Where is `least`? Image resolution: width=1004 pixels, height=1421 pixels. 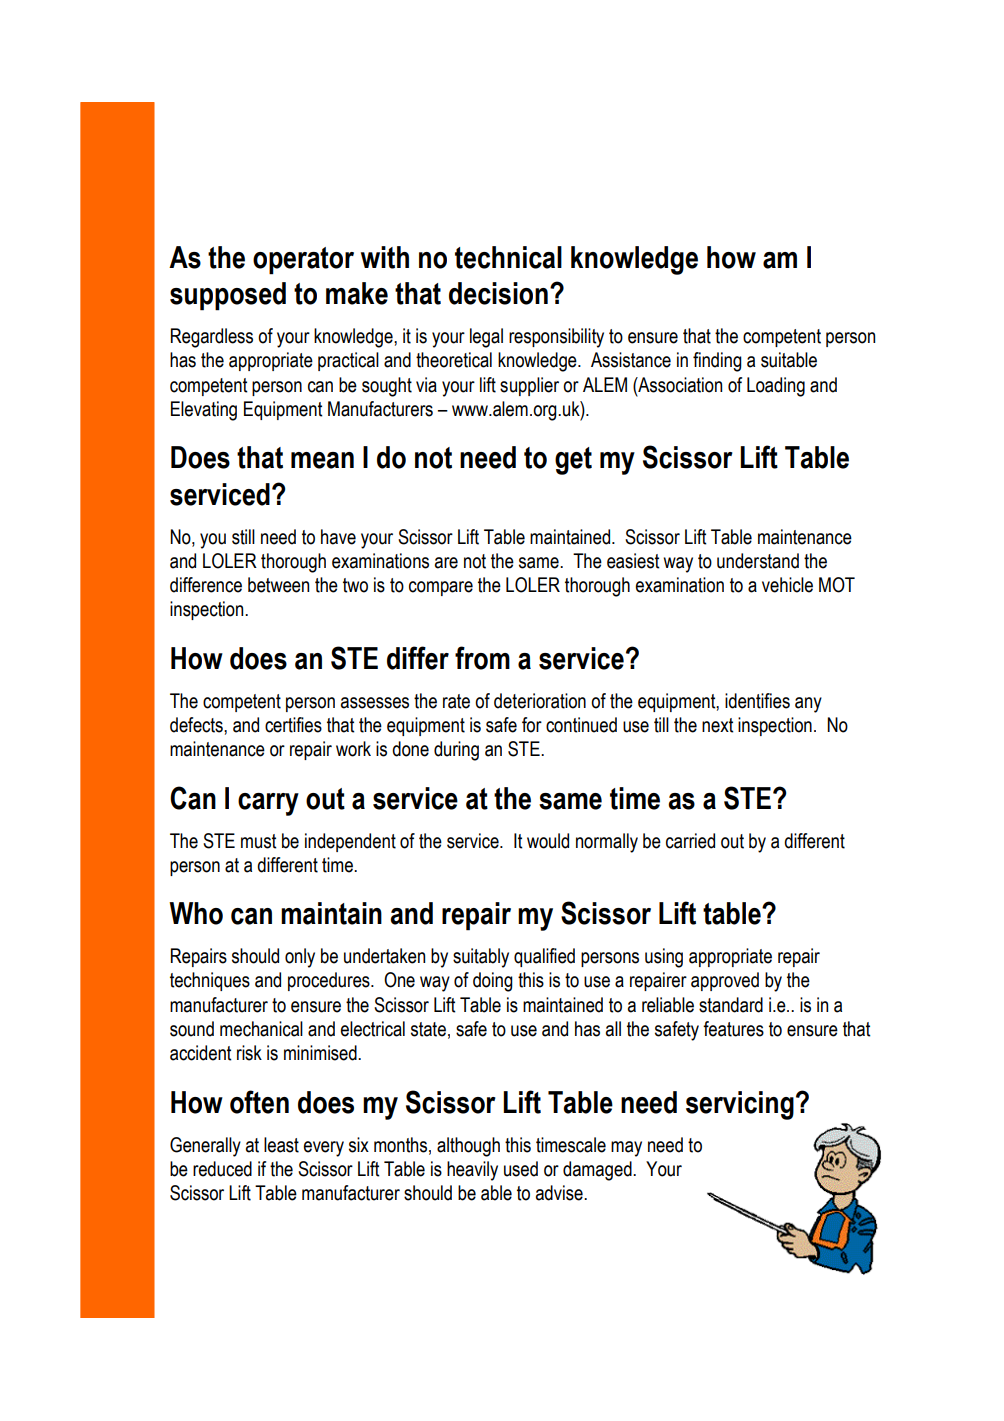 least is located at coordinates (281, 1145).
